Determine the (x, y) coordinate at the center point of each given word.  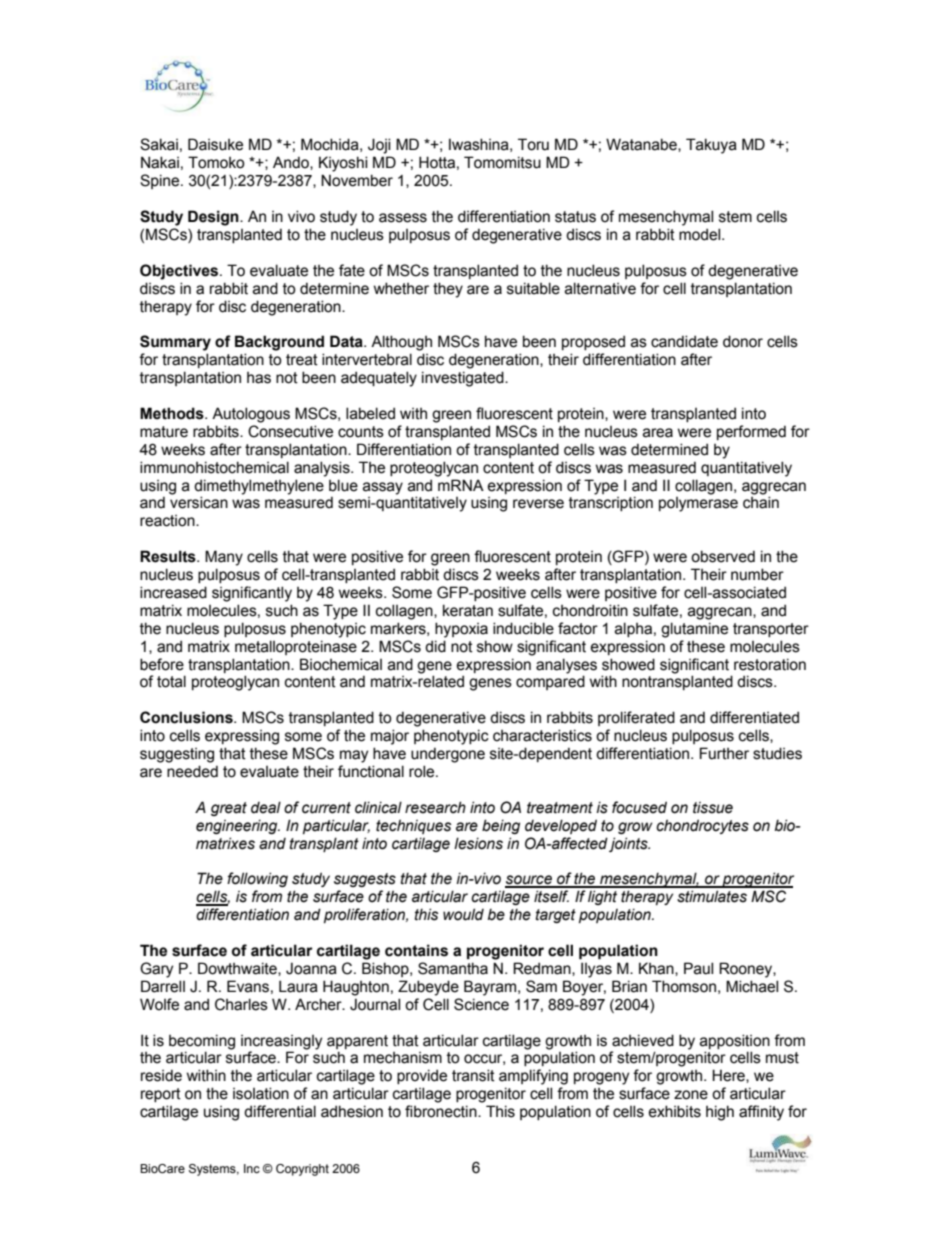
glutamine (694, 630)
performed (751, 432)
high (720, 1113)
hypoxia (461, 630)
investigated (464, 379)
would (463, 914)
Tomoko (216, 162)
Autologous (251, 415)
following (257, 879)
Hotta (437, 162)
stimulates (712, 896)
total (171, 681)
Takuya (711, 146)
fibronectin (442, 1111)
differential (280, 1111)
